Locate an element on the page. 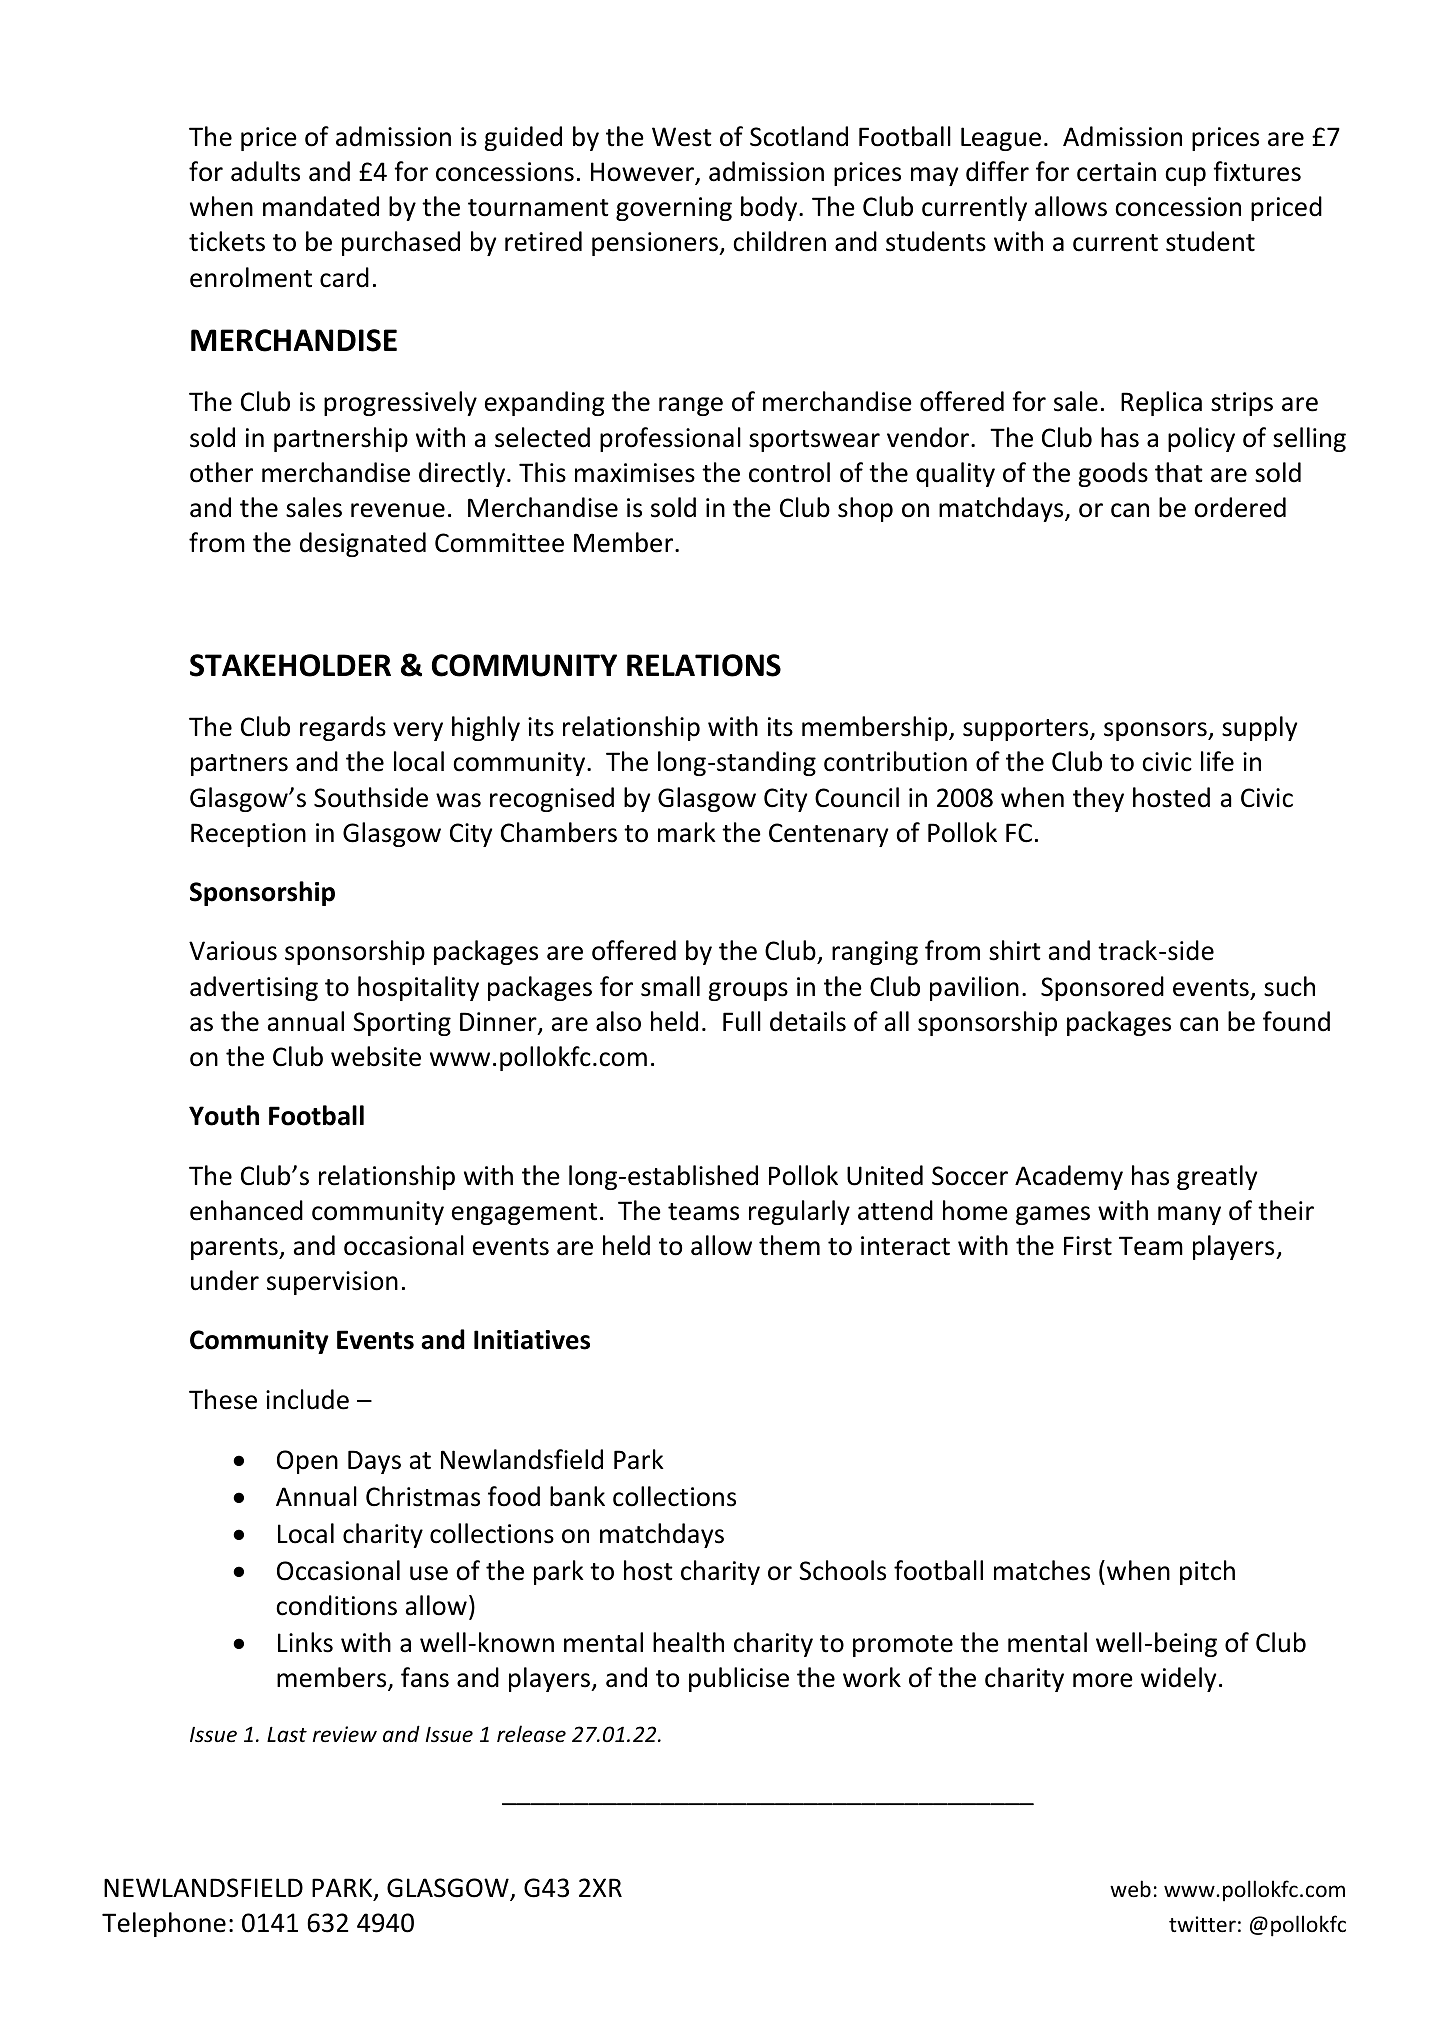 The height and width of the image is (2025, 1431). twitter is located at coordinates (1202, 1924).
